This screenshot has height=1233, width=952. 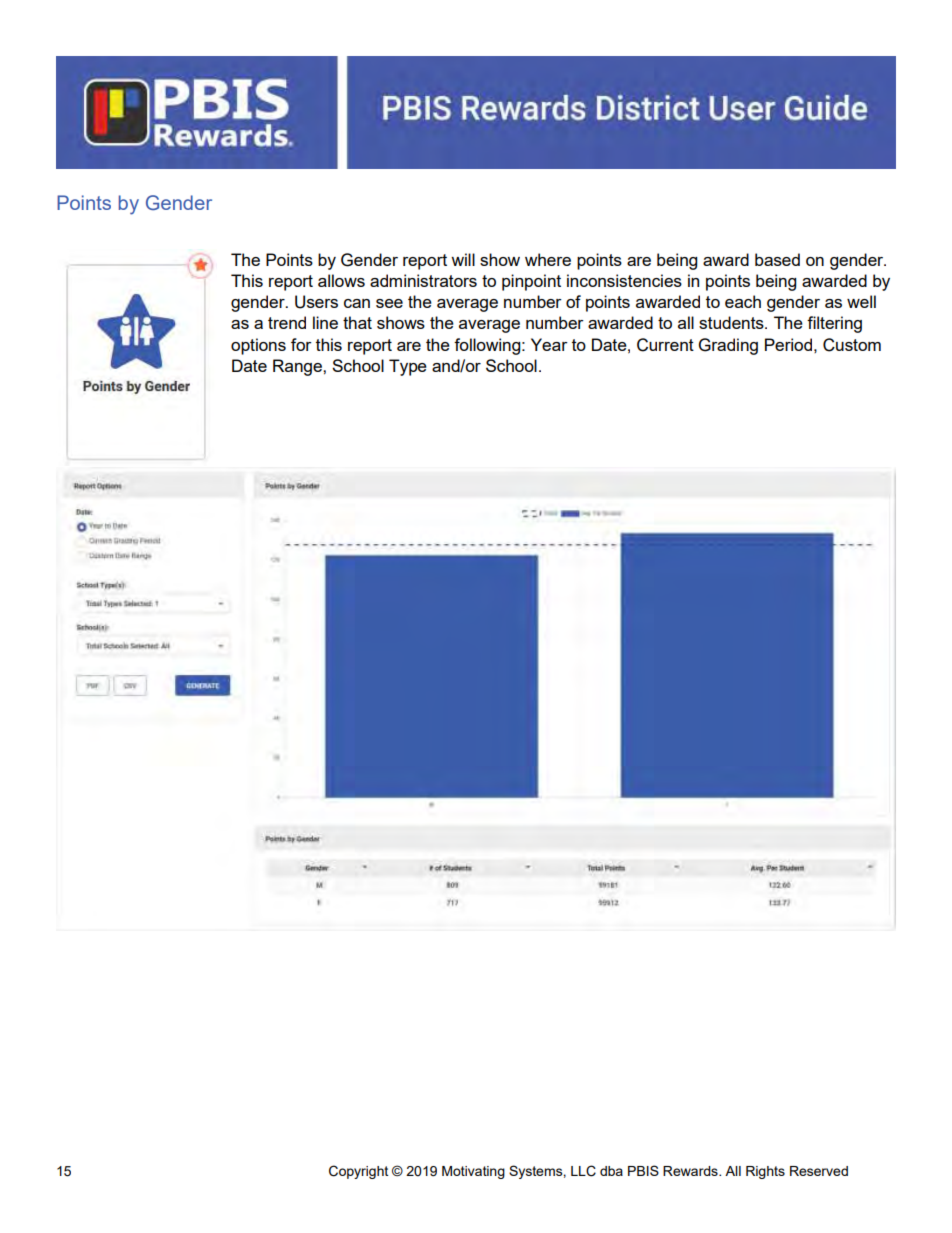 I want to click on Copyright, so click(x=358, y=1172).
